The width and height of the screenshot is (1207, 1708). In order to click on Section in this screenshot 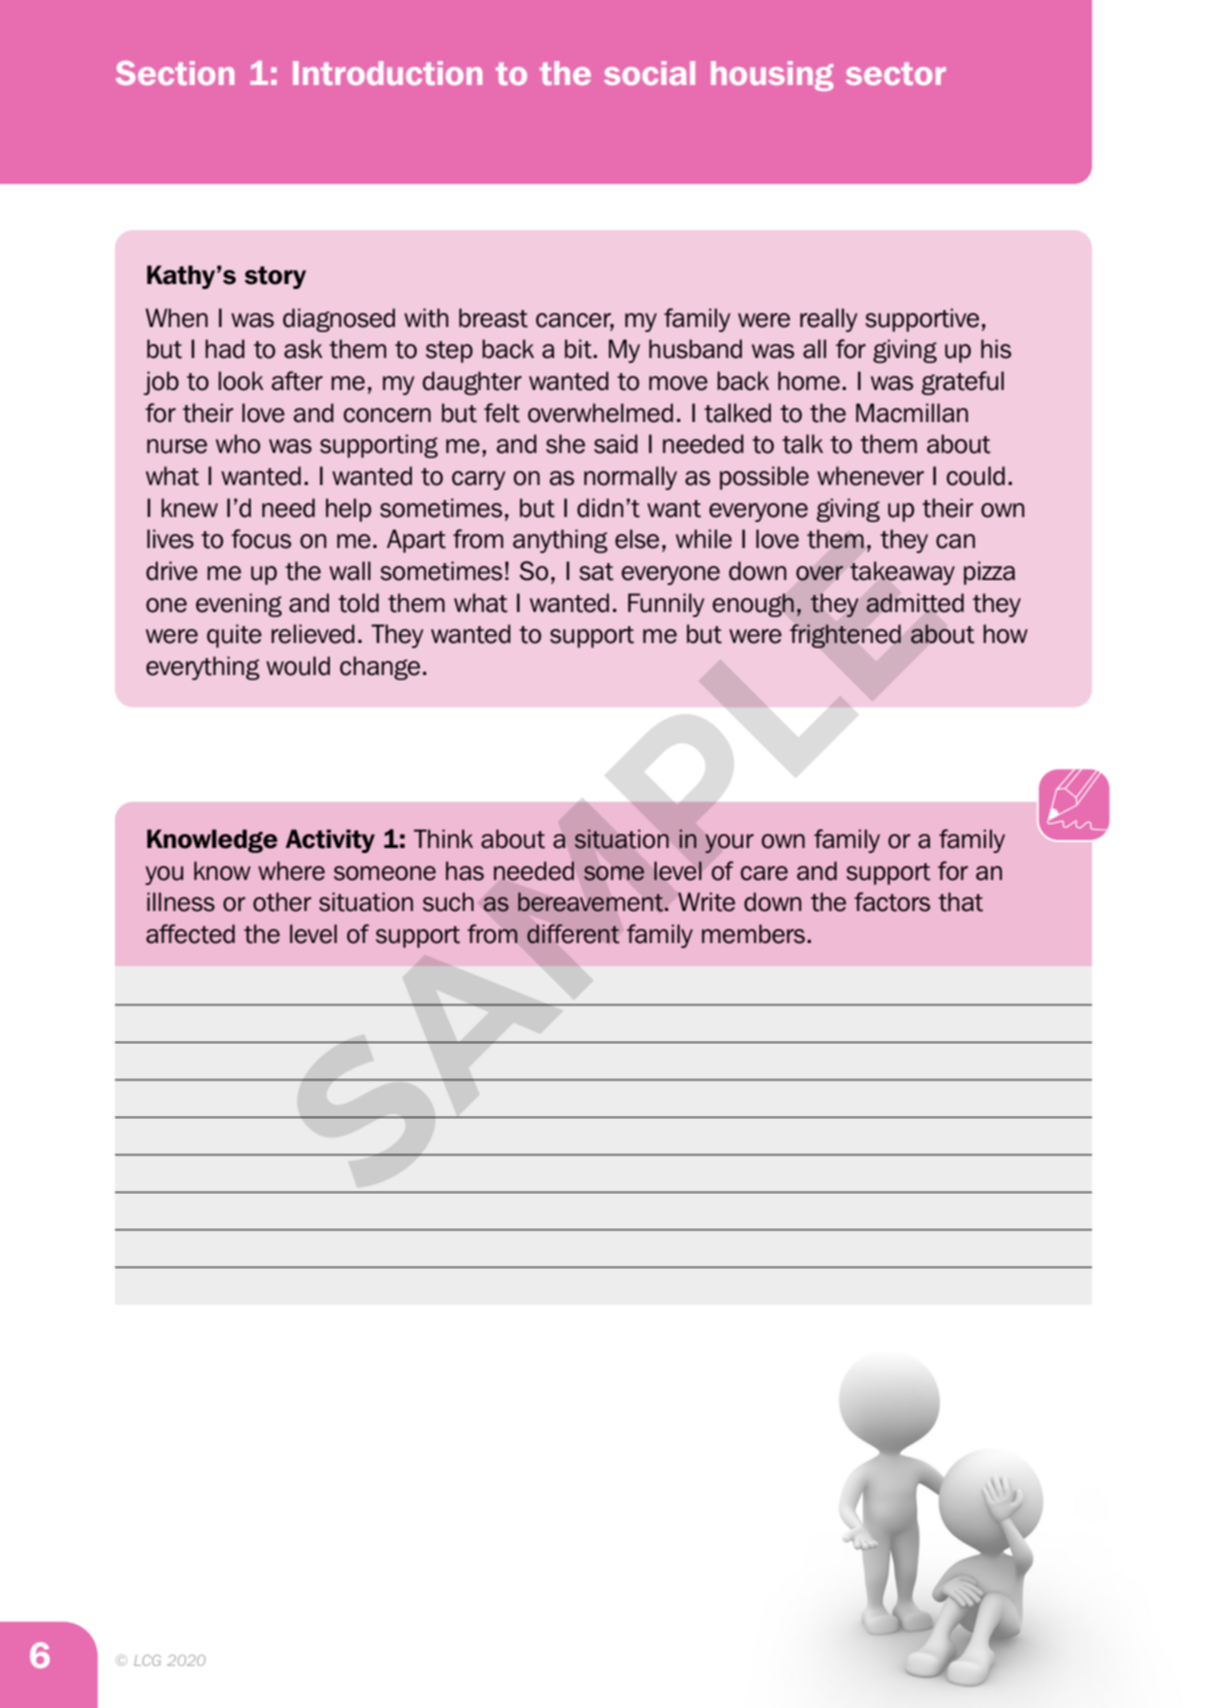, I will do `click(175, 73)`.
